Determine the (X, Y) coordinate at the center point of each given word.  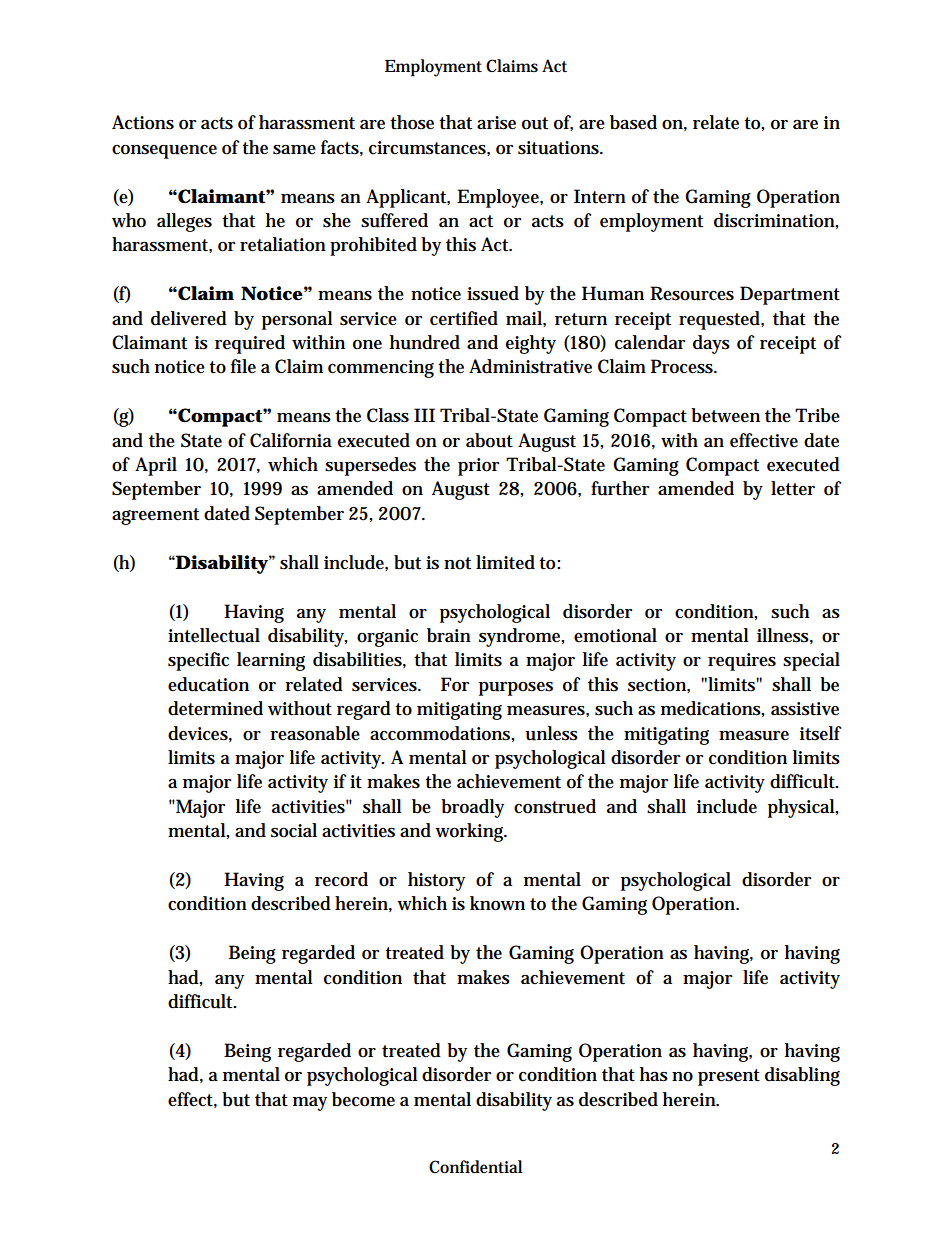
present (729, 1077)
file (243, 366)
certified (464, 318)
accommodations (440, 733)
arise (496, 123)
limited (505, 562)
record (341, 879)
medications (711, 708)
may (310, 1104)
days (711, 344)
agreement (155, 516)
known (497, 903)
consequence (164, 152)
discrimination (774, 220)
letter (793, 488)
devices (198, 733)
